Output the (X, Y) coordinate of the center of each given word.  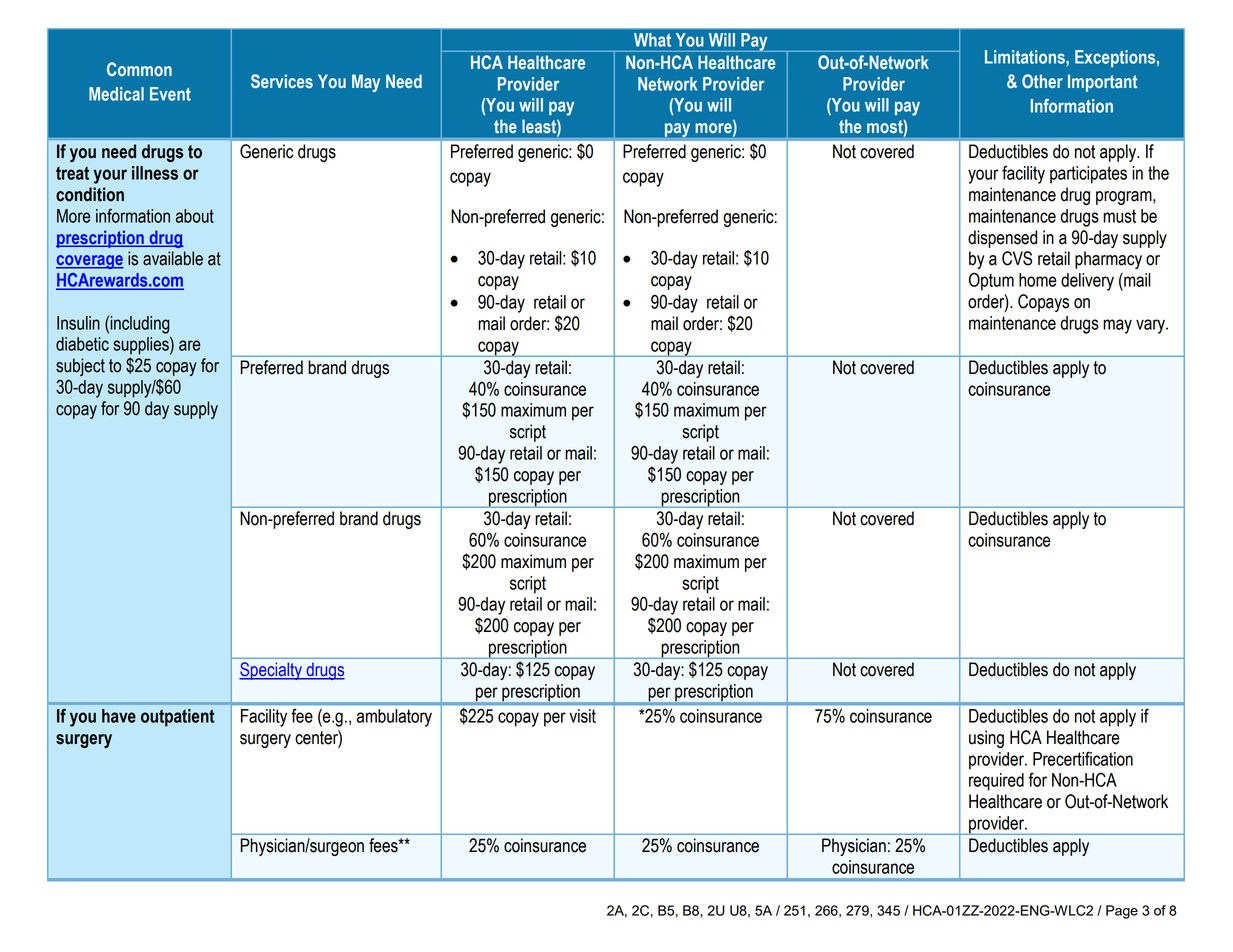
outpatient (178, 718)
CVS (1017, 258)
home (1038, 280)
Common (139, 69)
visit (583, 716)
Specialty (271, 671)
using (986, 739)
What (652, 40)
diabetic (82, 344)
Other (1042, 81)
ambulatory (394, 718)
